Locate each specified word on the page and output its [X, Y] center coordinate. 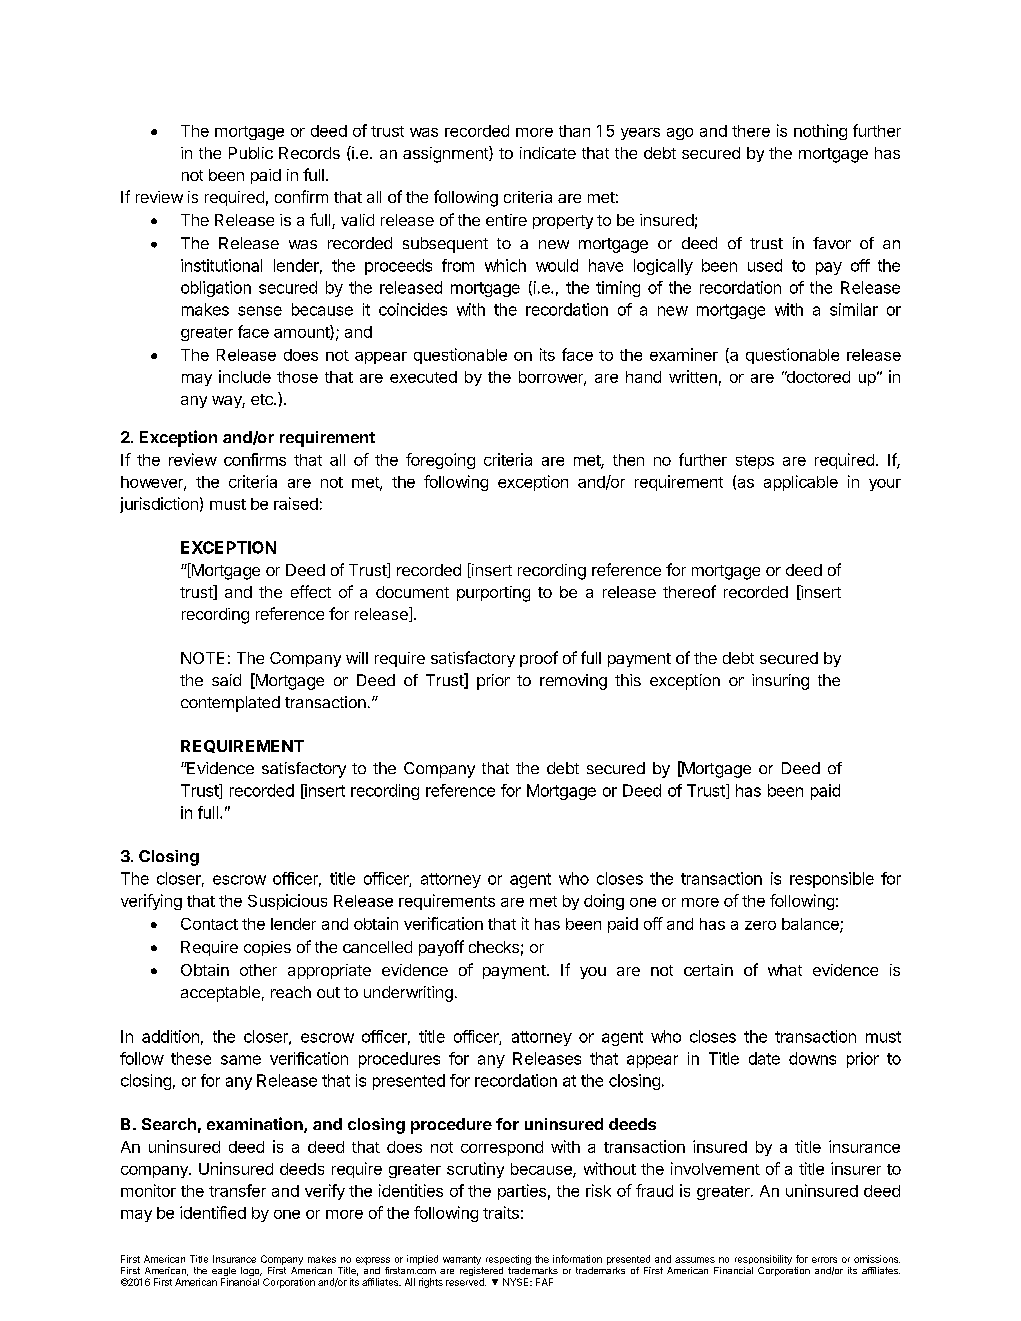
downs [812, 1058]
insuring [780, 682]
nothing [820, 132]
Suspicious [287, 902]
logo [251, 1273]
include [245, 376]
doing [604, 902]
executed [423, 377]
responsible [832, 880]
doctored [817, 377]
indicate [548, 153]
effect [311, 591]
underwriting [408, 994]
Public [251, 153]
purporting [493, 594]
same [241, 1060]
